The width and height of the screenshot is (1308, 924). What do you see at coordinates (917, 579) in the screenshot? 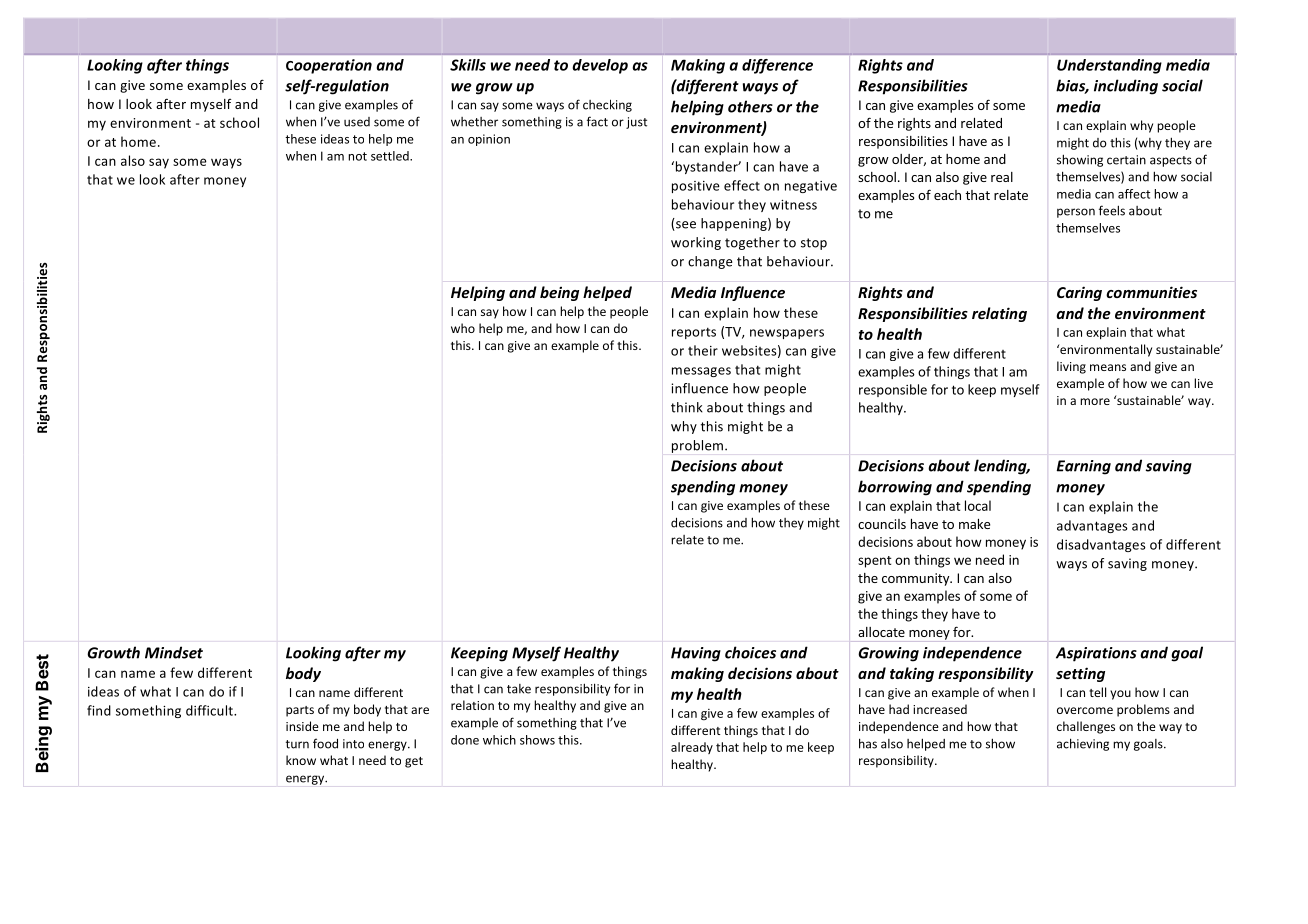
I see `community` at bounding box center [917, 579].
